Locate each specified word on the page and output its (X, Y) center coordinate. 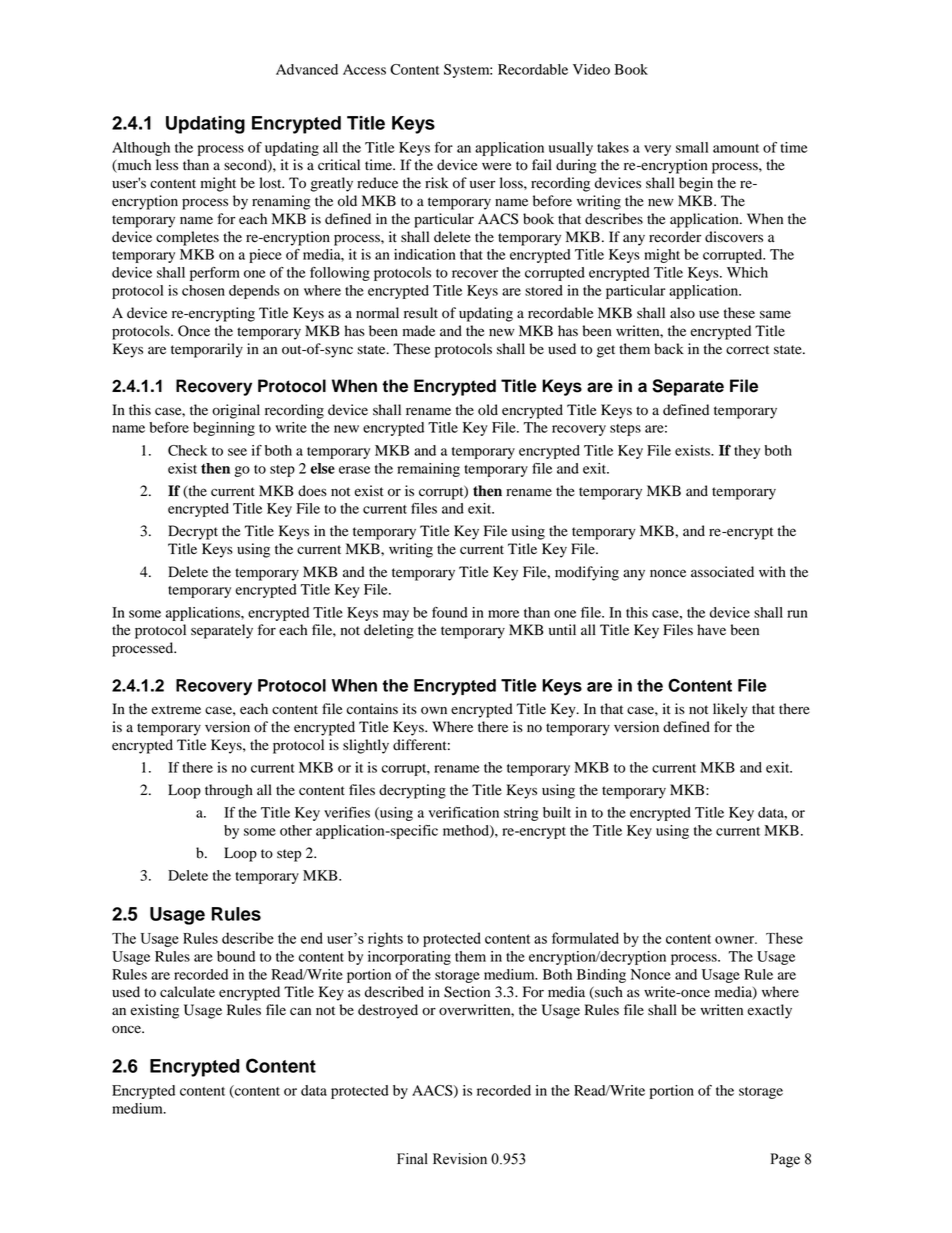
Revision (460, 1159)
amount (736, 148)
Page (785, 1160)
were (496, 166)
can (300, 1011)
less (167, 164)
